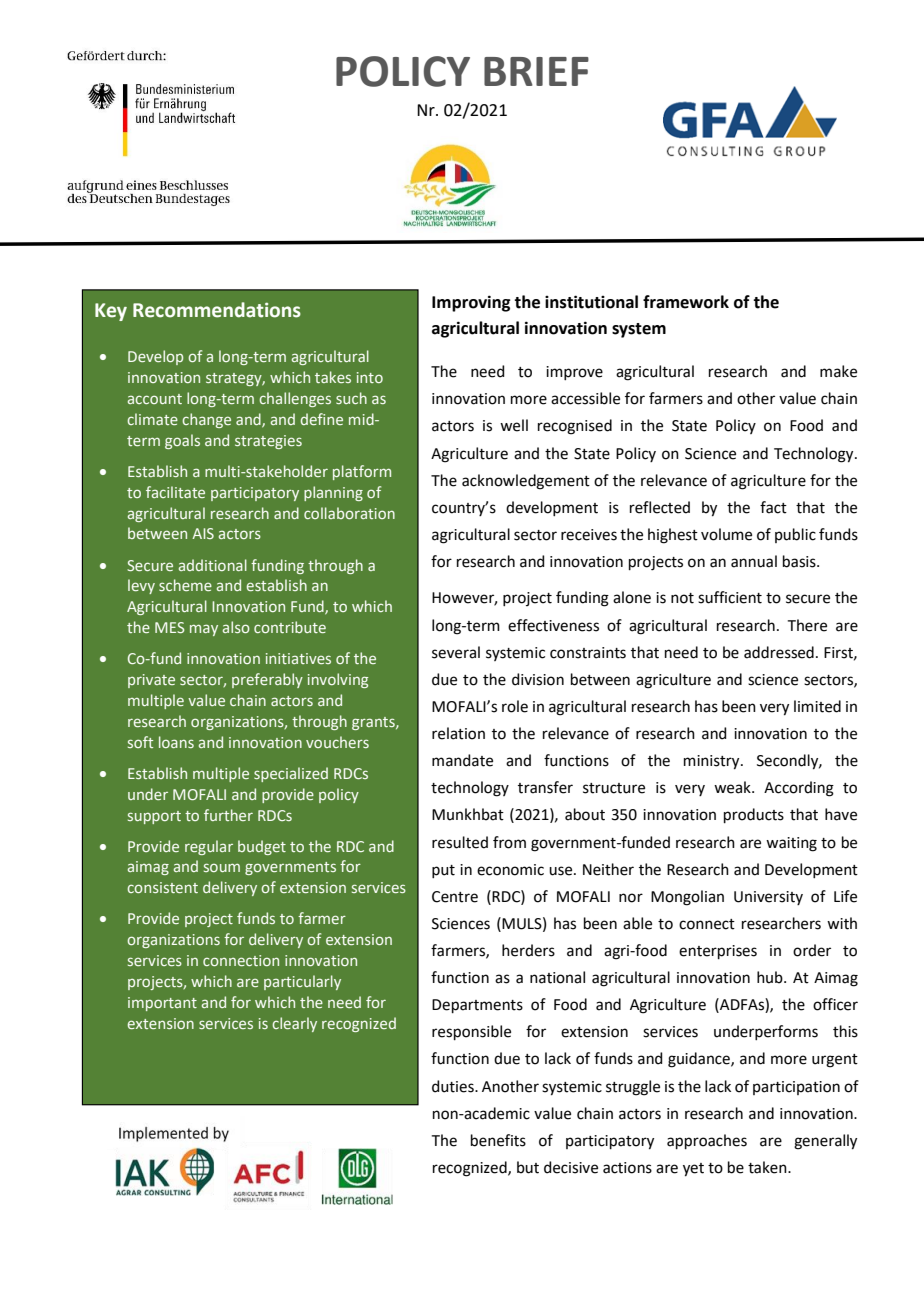  Describe the element at coordinates (204, 630) in the screenshot. I see `may` at that location.
